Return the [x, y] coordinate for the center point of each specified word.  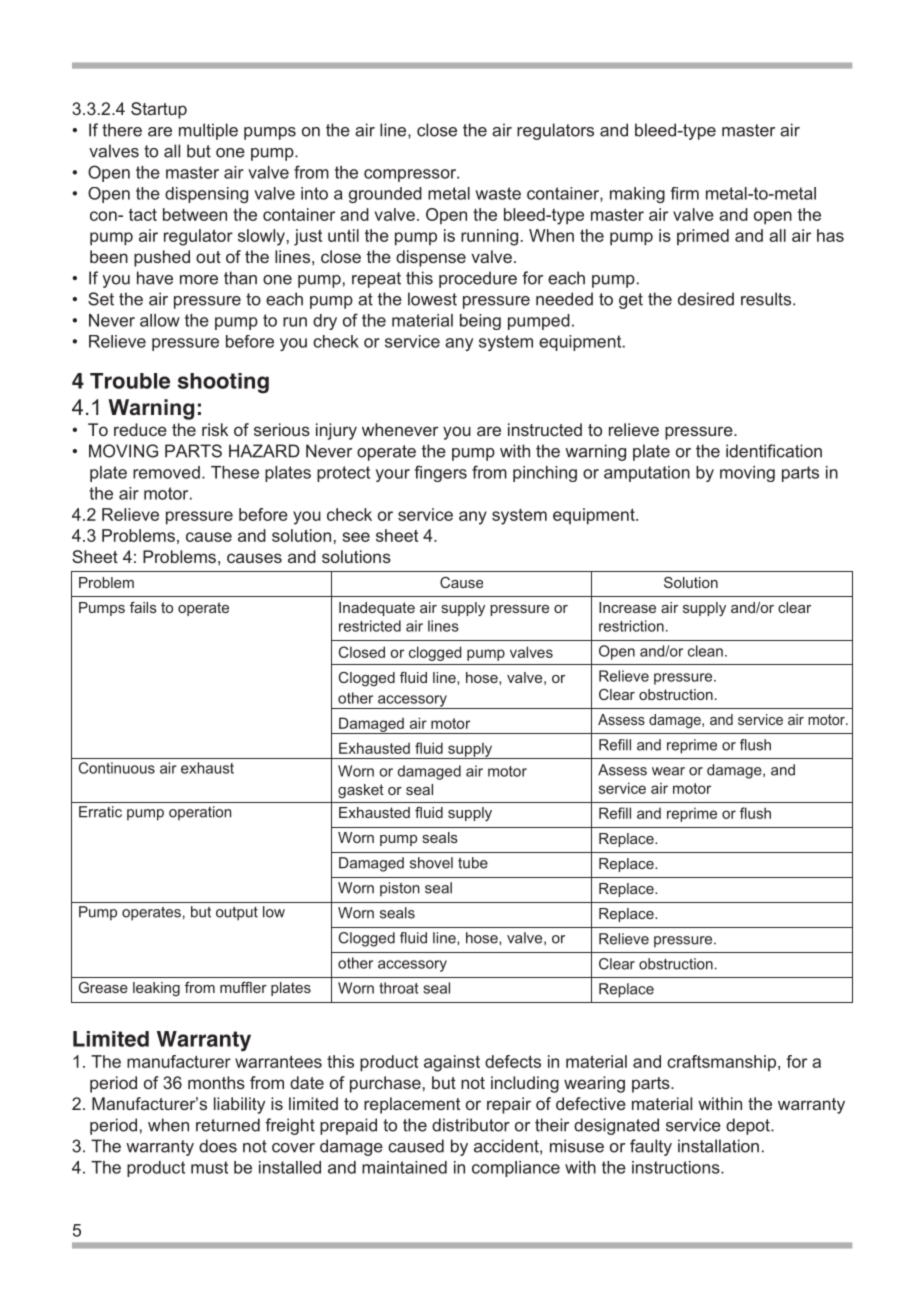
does [218, 1146]
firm [684, 193]
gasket [361, 791]
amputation [647, 474]
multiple [208, 131]
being [480, 322]
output [237, 913]
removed [166, 472]
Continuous [117, 768]
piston [400, 889]
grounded [385, 195]
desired [706, 299]
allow [160, 320]
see [356, 537]
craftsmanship [723, 1063]
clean [705, 651]
